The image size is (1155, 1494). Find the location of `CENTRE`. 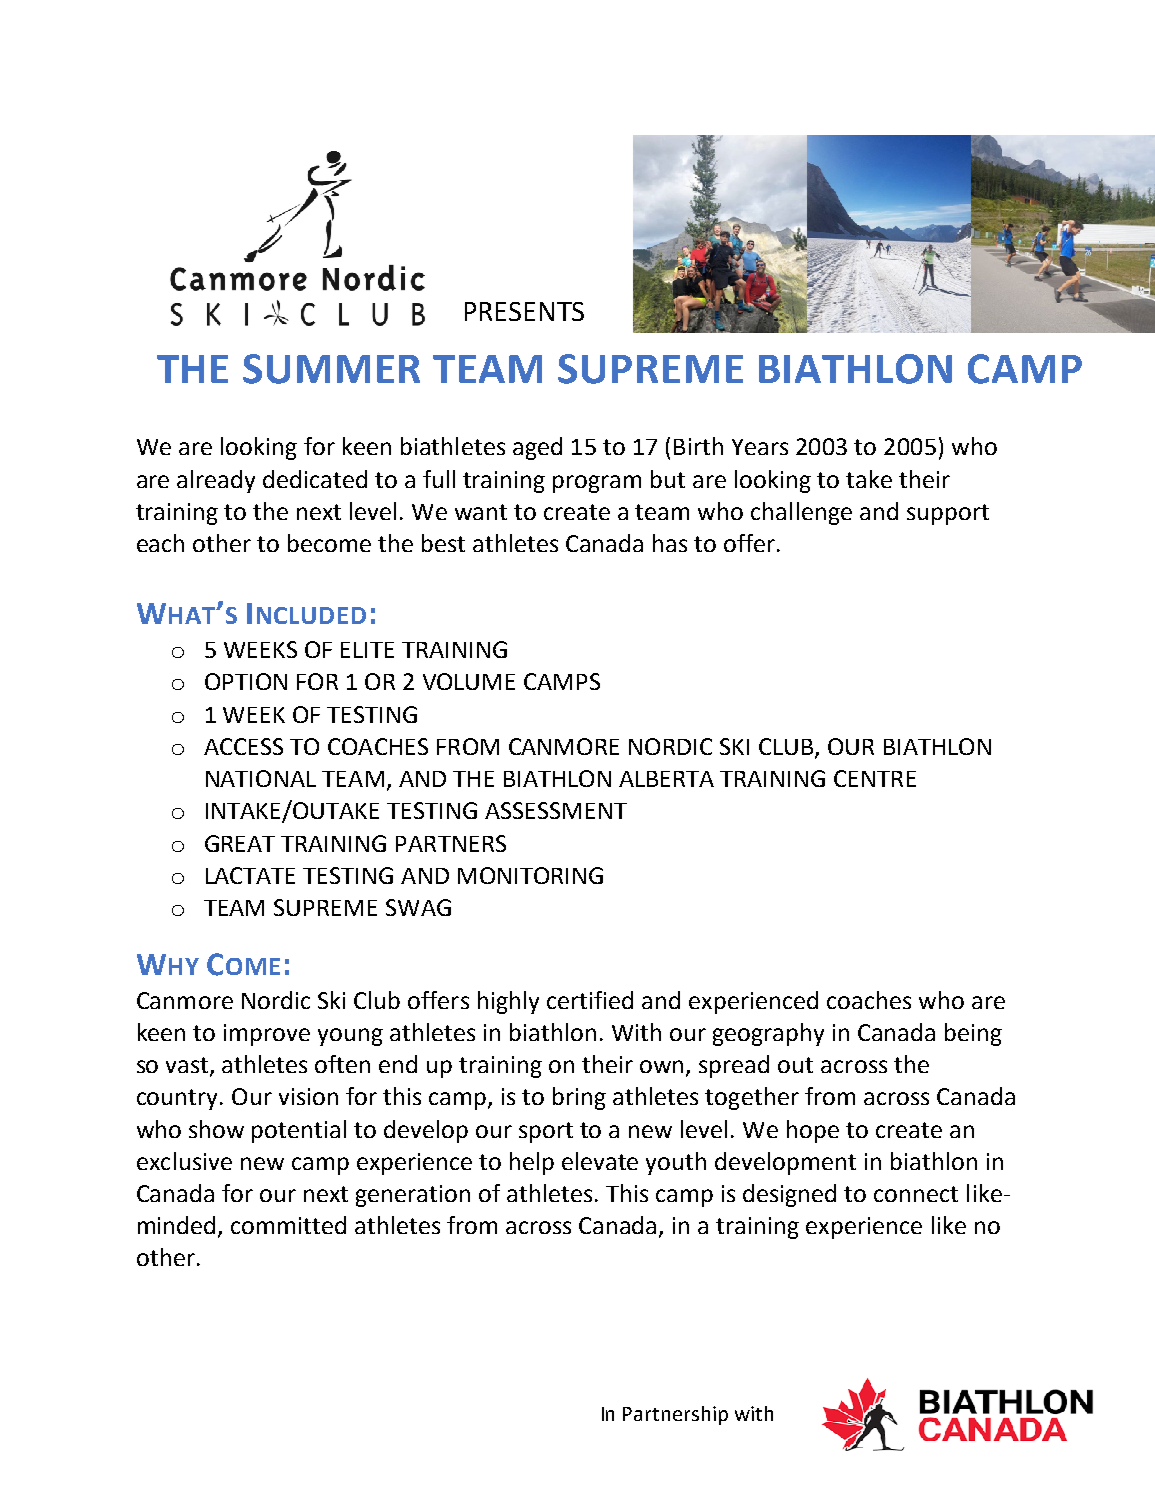

CENTRE is located at coordinates (875, 778).
